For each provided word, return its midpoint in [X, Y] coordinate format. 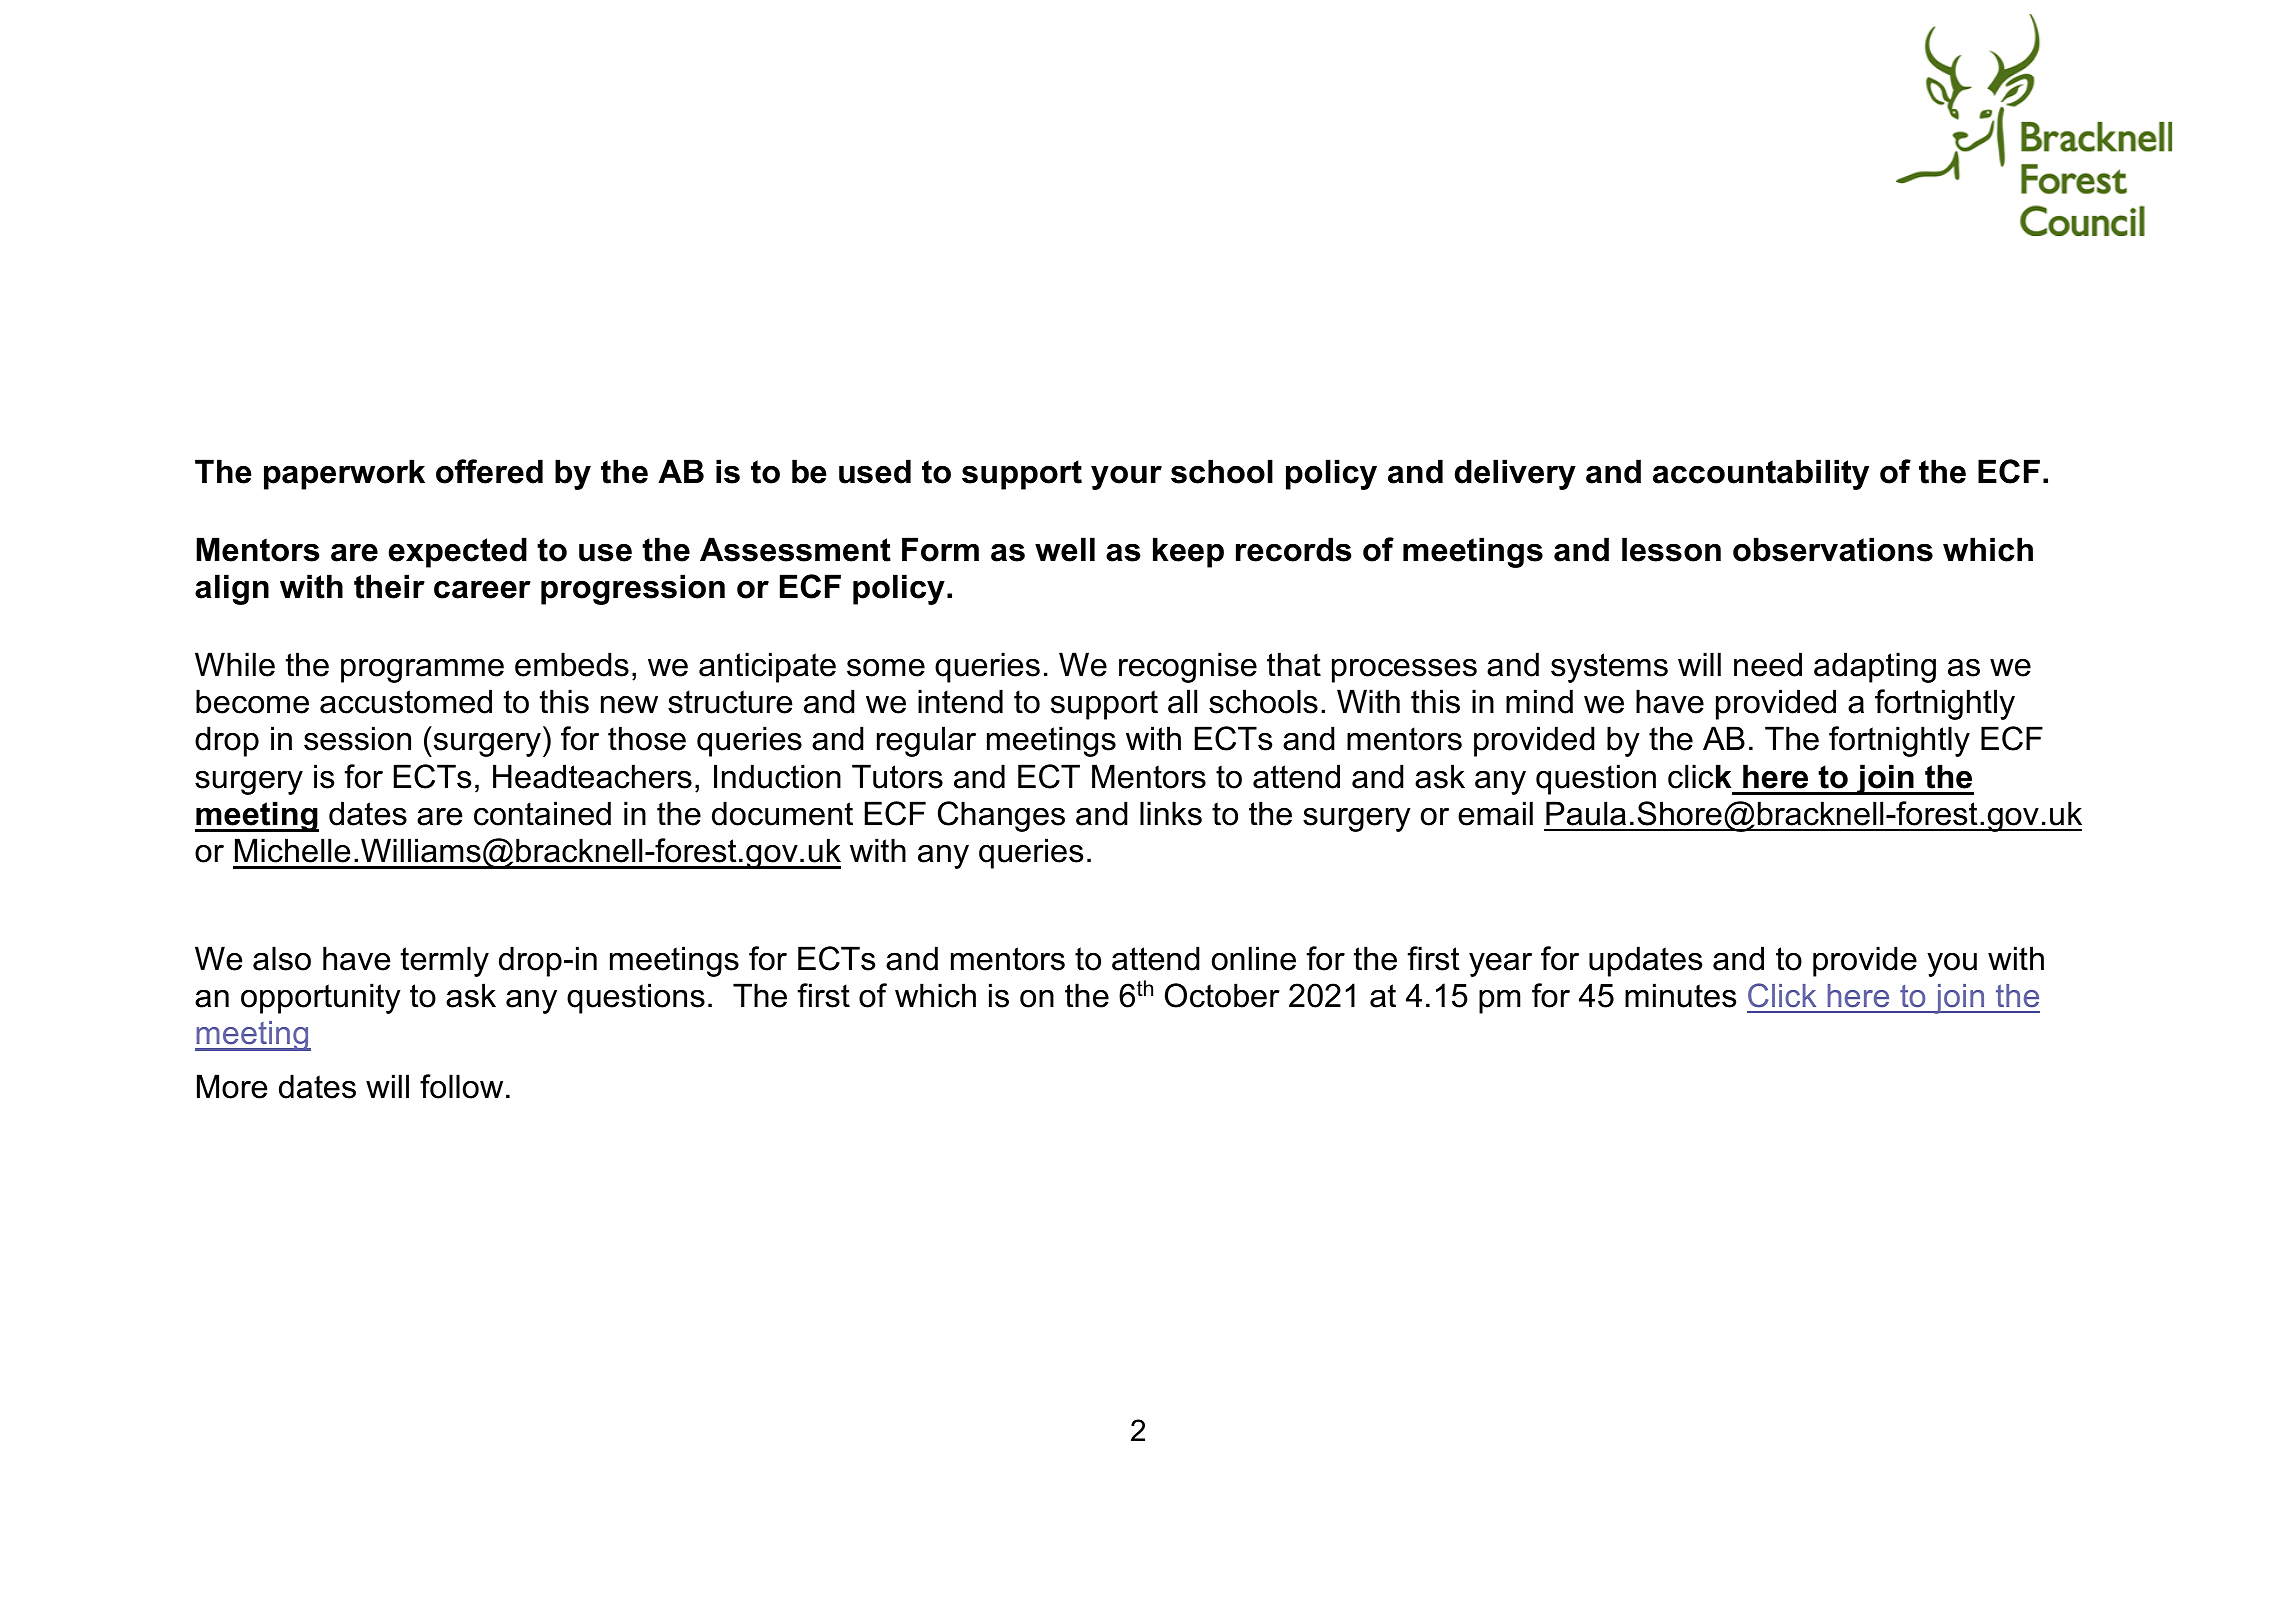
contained [542, 813]
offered [489, 471]
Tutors [897, 776]
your [1126, 478]
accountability [1761, 474]
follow [461, 1086]
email [1495, 813]
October [1222, 995]
